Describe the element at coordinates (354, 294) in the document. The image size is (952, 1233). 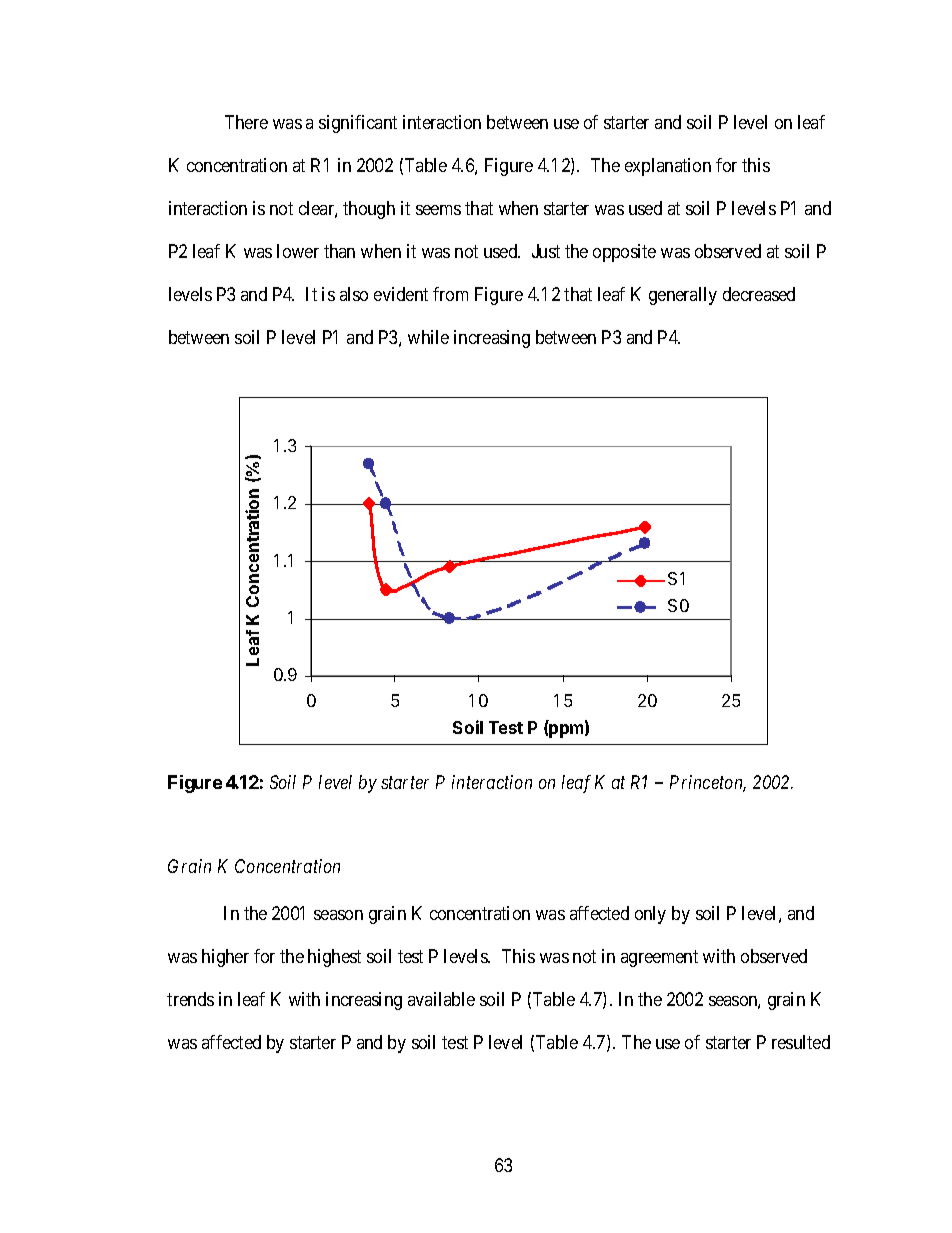
I see `also` at that location.
